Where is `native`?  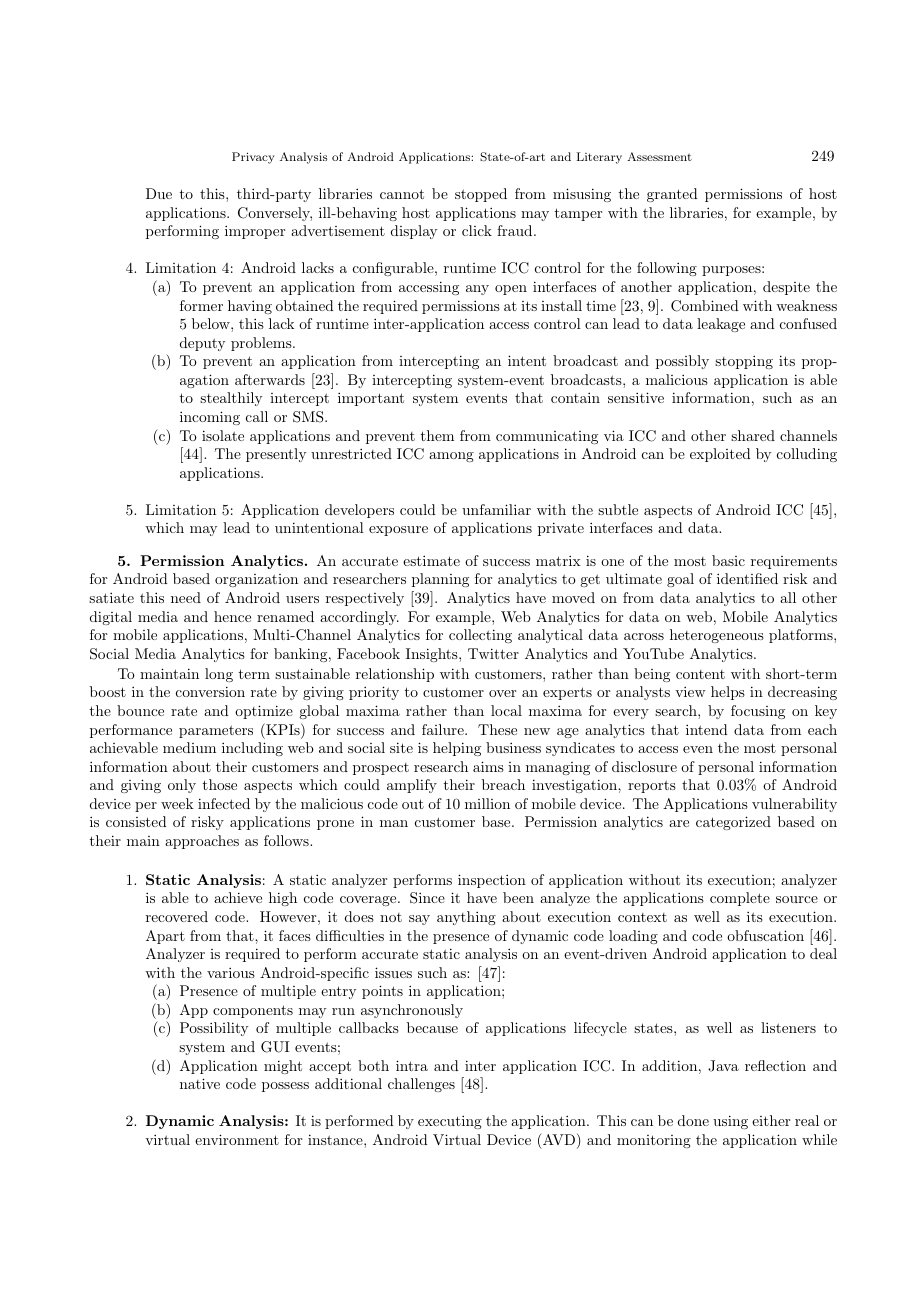
native is located at coordinates (200, 1083).
